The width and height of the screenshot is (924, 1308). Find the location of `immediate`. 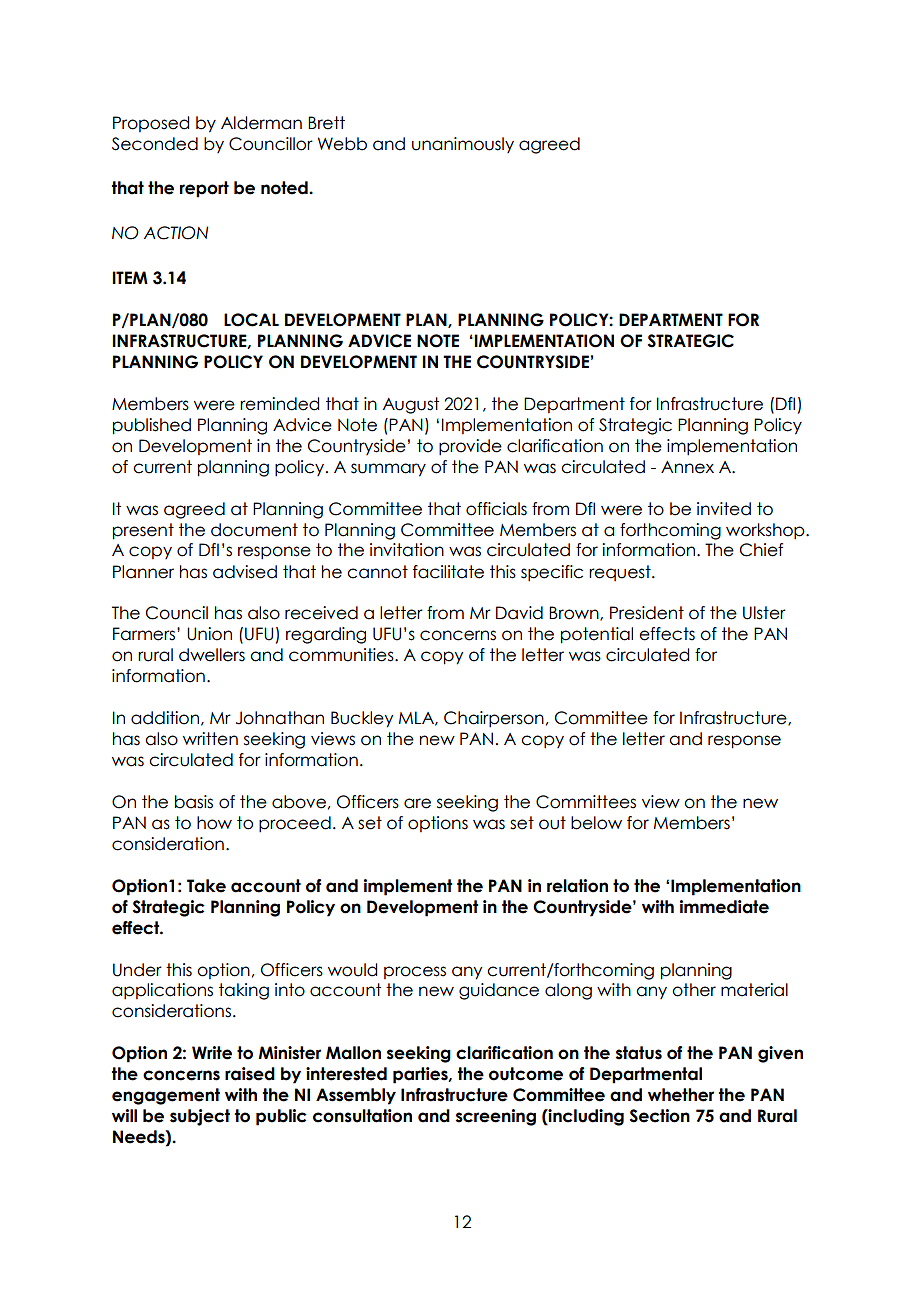

immediate is located at coordinates (724, 907).
